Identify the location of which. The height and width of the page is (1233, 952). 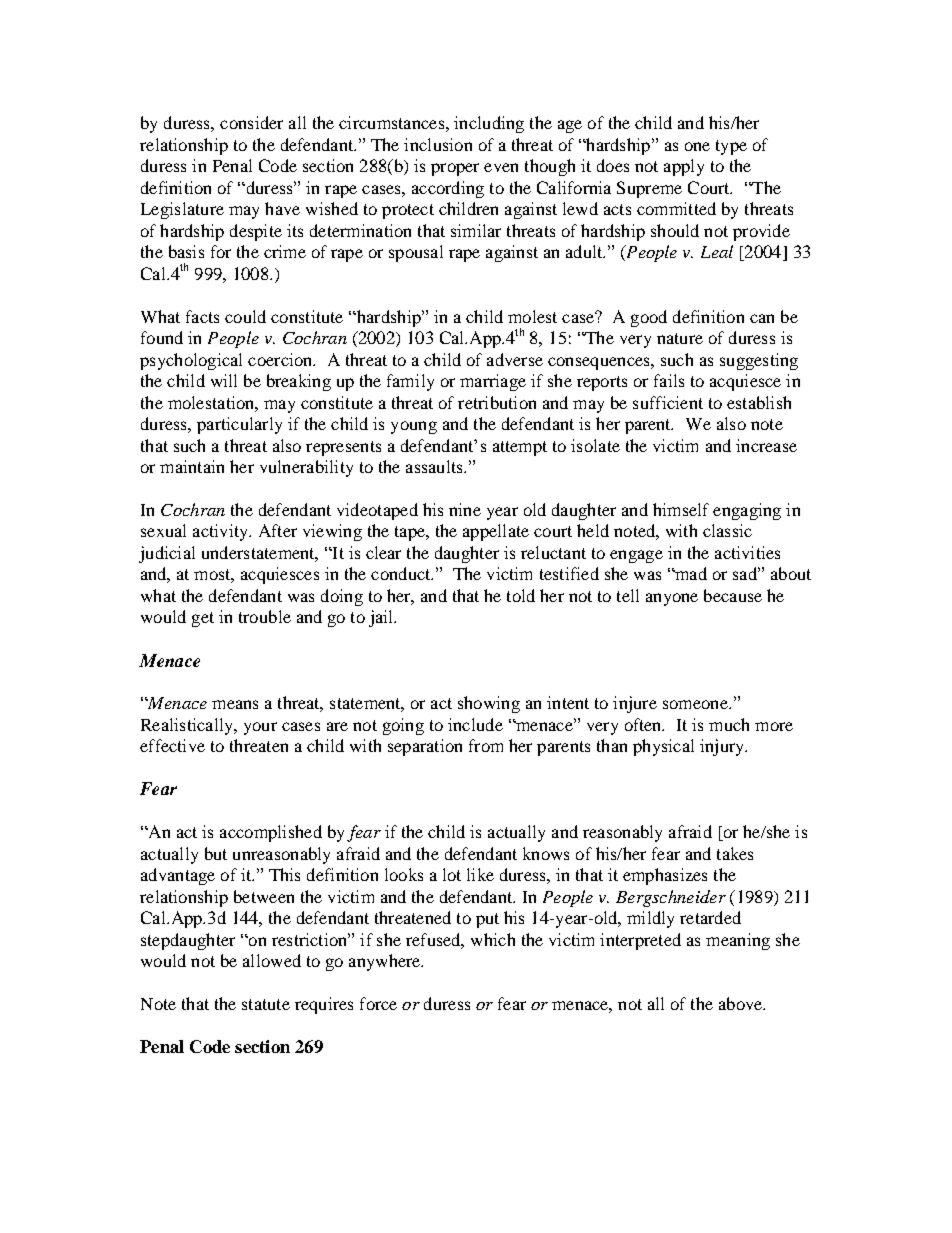
(493, 939).
